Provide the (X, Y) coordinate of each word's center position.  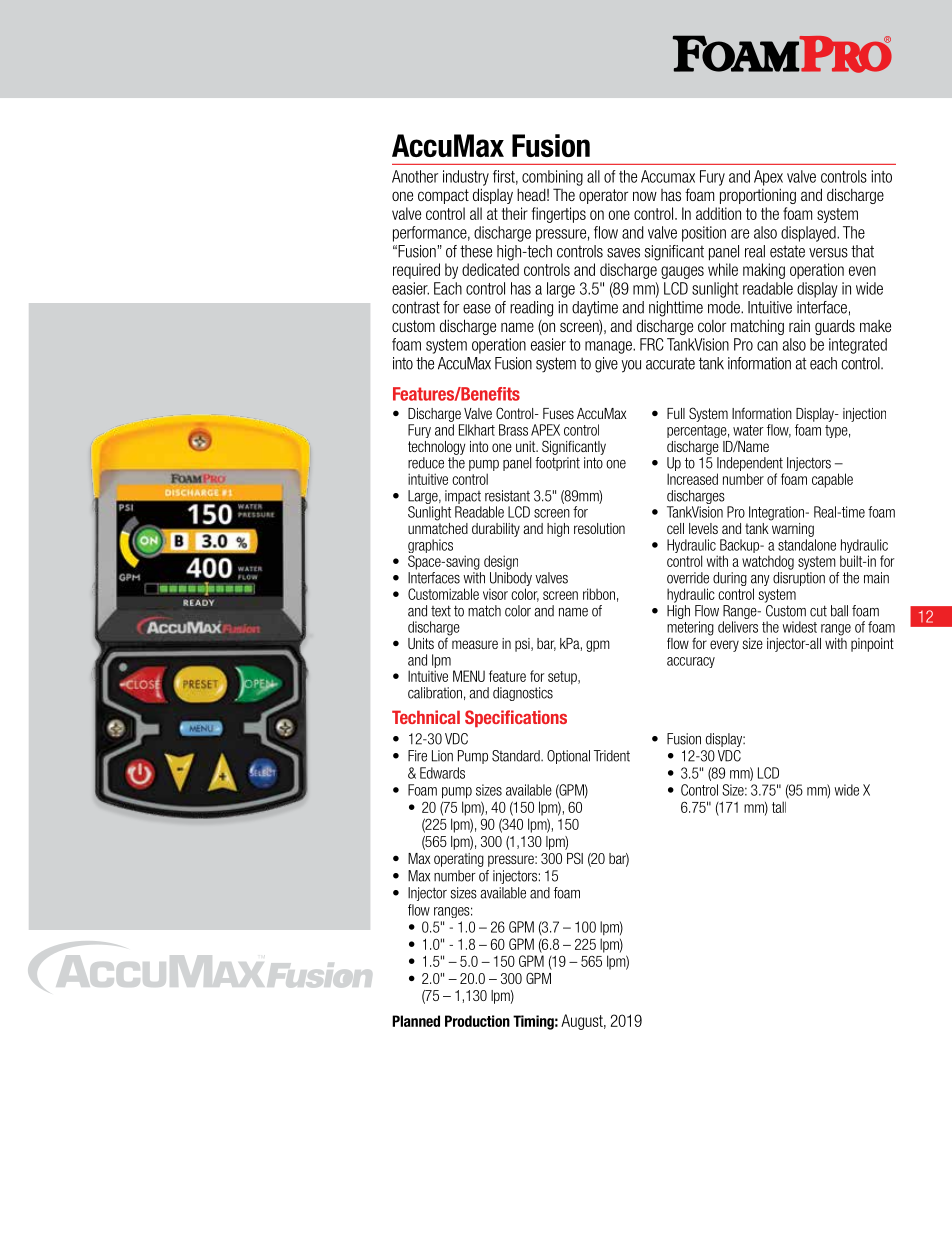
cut (818, 611)
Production (477, 1021)
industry (466, 178)
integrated (858, 346)
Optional (568, 757)
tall (779, 807)
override (688, 578)
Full (676, 413)
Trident (612, 756)
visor (495, 594)
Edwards (442, 773)
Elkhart (477, 430)
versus (828, 253)
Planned (416, 1021)
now (645, 196)
